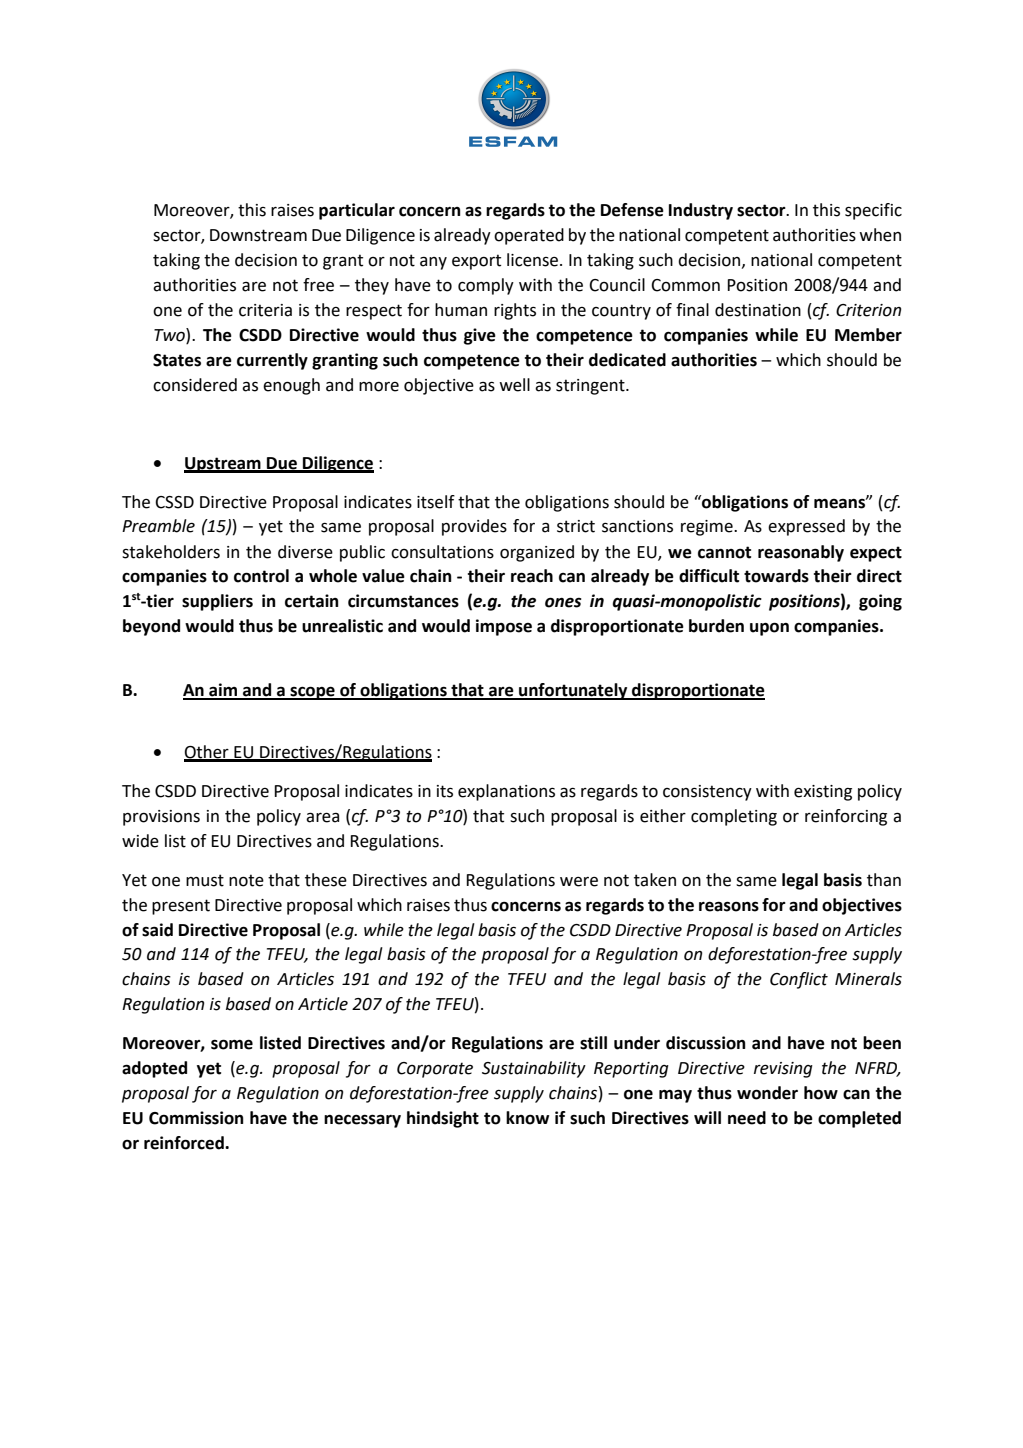  What do you see at coordinates (196, 1118) in the screenshot?
I see `Commission` at bounding box center [196, 1118].
